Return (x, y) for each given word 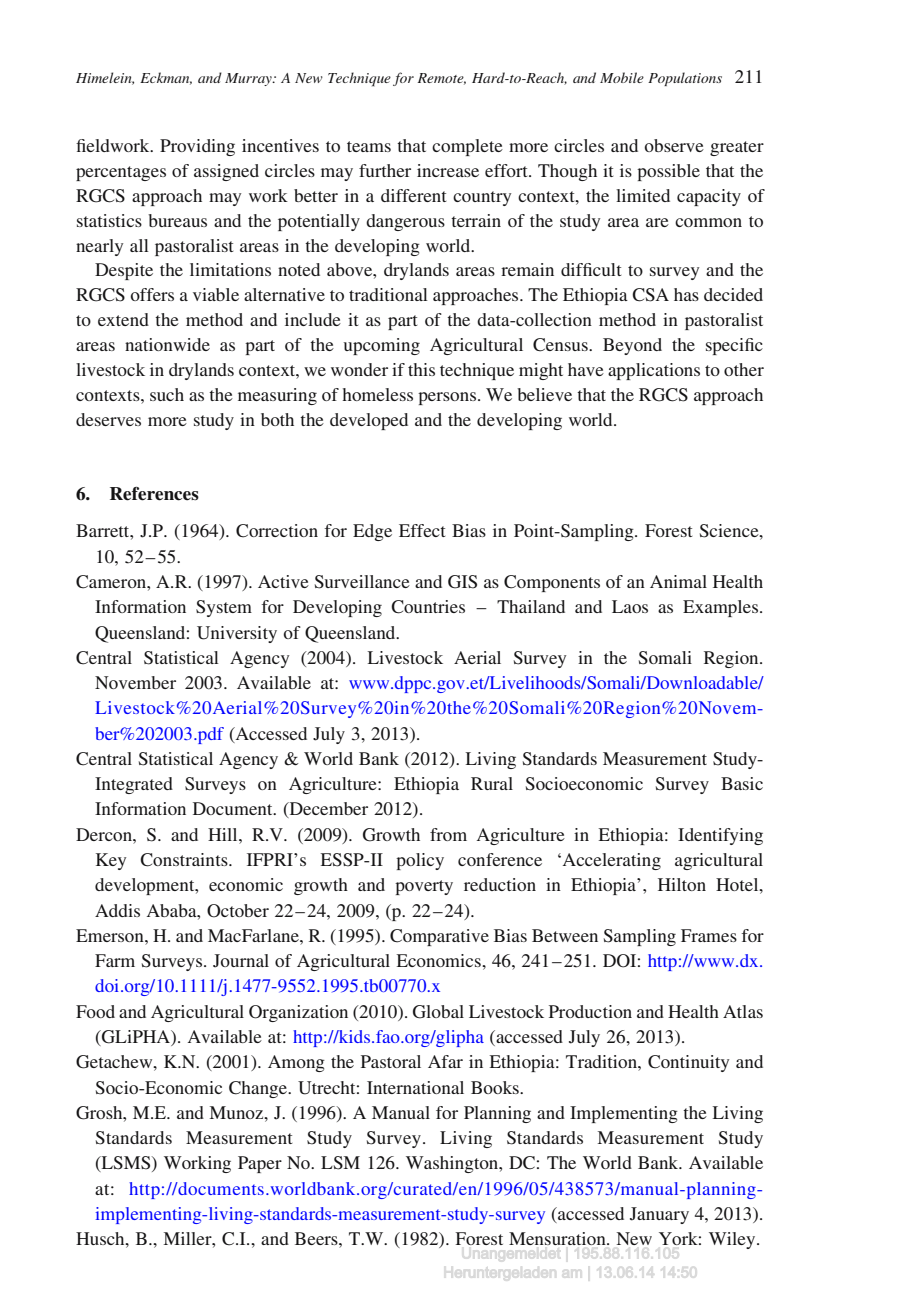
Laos (630, 606)
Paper (260, 1164)
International (415, 1087)
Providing (197, 147)
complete (467, 147)
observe (674, 145)
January (659, 1215)
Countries (428, 607)
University (237, 634)
